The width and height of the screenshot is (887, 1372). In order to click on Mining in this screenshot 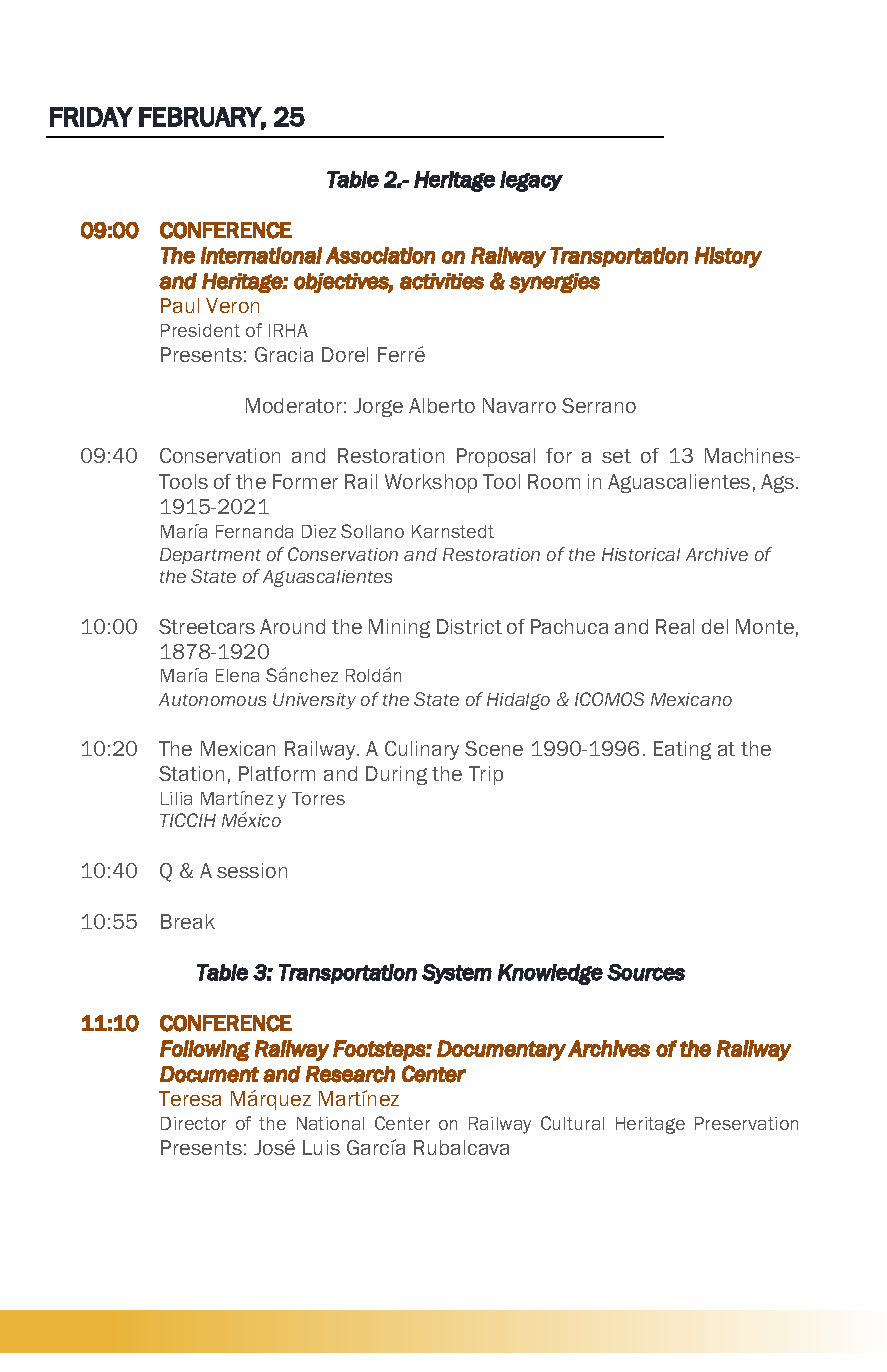, I will do `click(399, 628)`.
